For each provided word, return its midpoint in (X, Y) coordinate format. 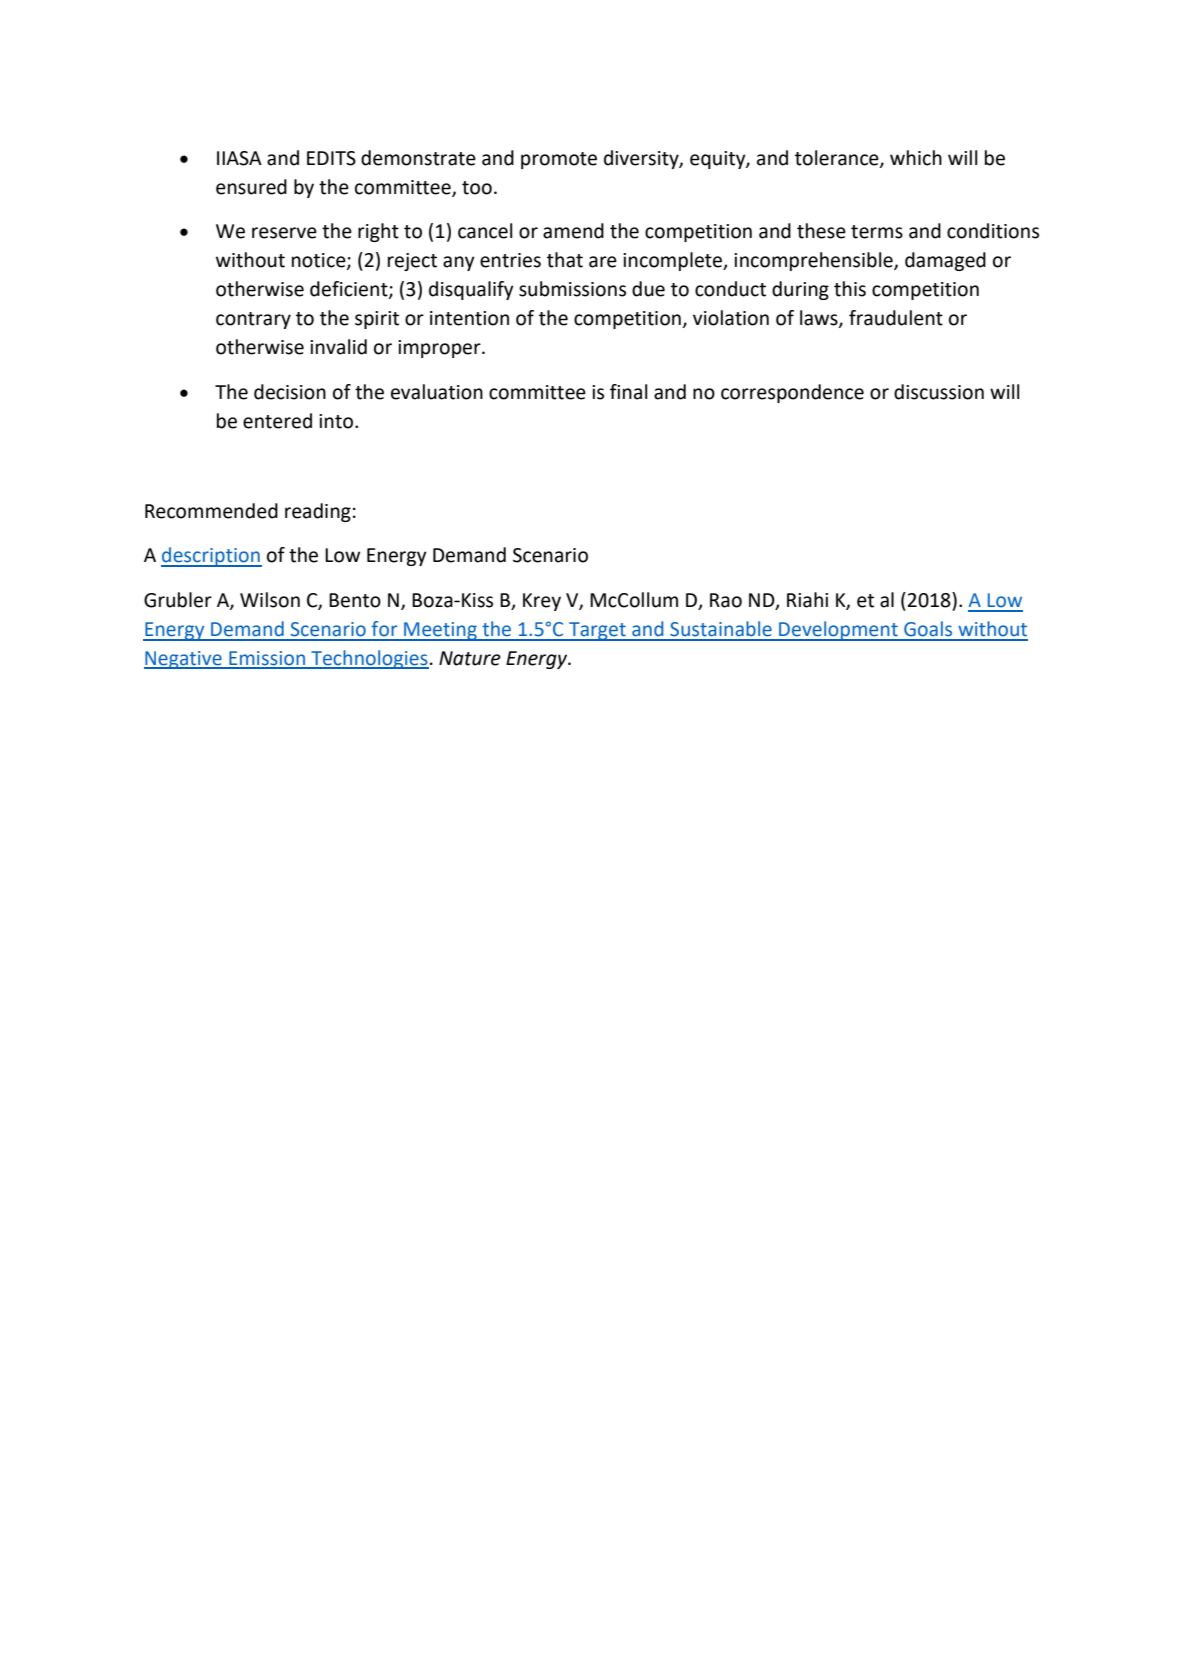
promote (559, 160)
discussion (939, 392)
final (629, 392)
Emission (267, 659)
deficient (350, 290)
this (850, 289)
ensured (251, 187)
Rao (726, 600)
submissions (572, 289)
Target (597, 631)
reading (318, 512)
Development (838, 631)
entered (277, 421)
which (916, 158)
